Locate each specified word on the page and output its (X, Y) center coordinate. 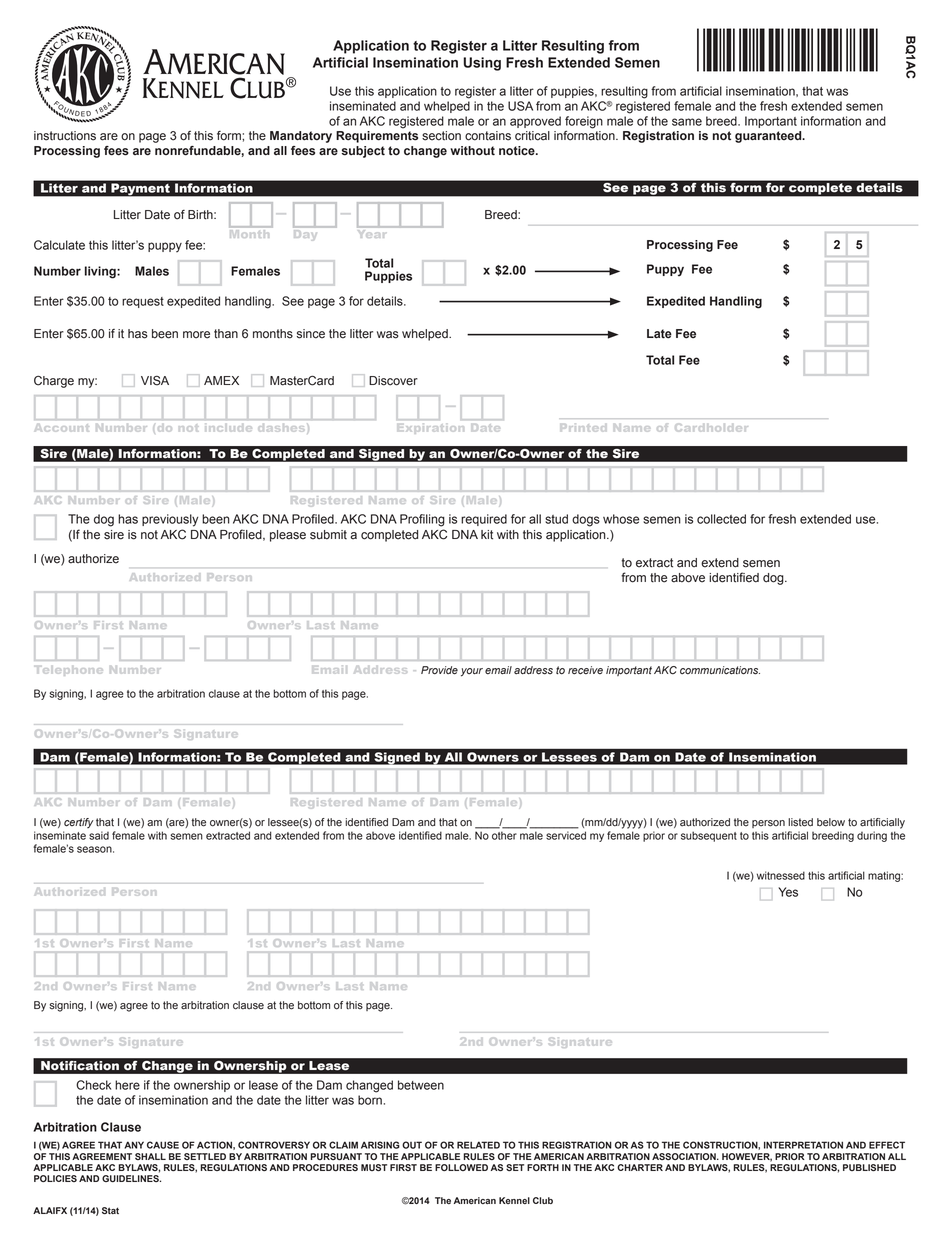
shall (150, 1156)
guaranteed (769, 137)
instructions (65, 136)
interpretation (803, 1145)
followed (461, 1167)
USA (520, 106)
